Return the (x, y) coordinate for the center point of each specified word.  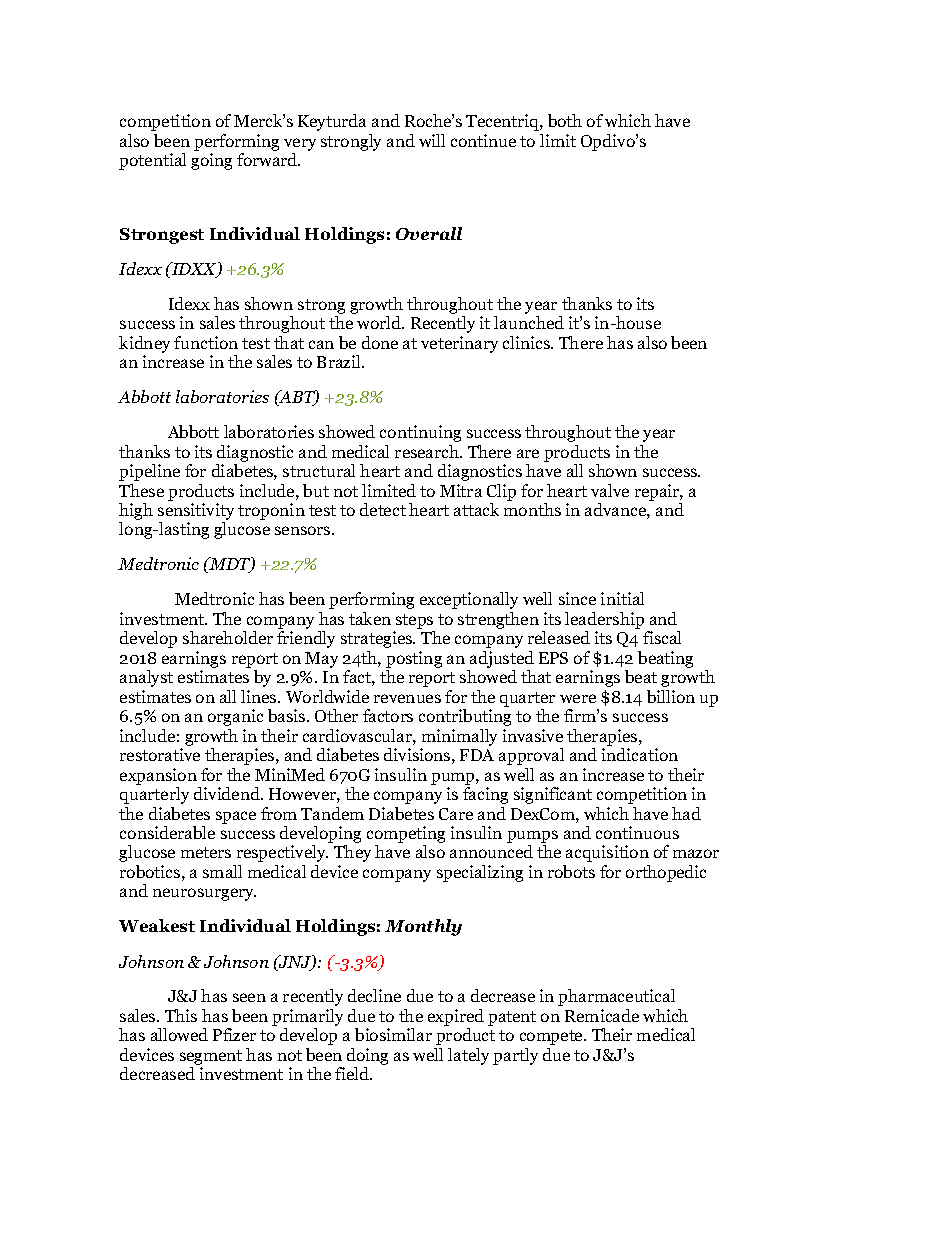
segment (211, 1059)
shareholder (228, 637)
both (565, 120)
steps (414, 623)
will (432, 140)
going (211, 161)
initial (622, 598)
